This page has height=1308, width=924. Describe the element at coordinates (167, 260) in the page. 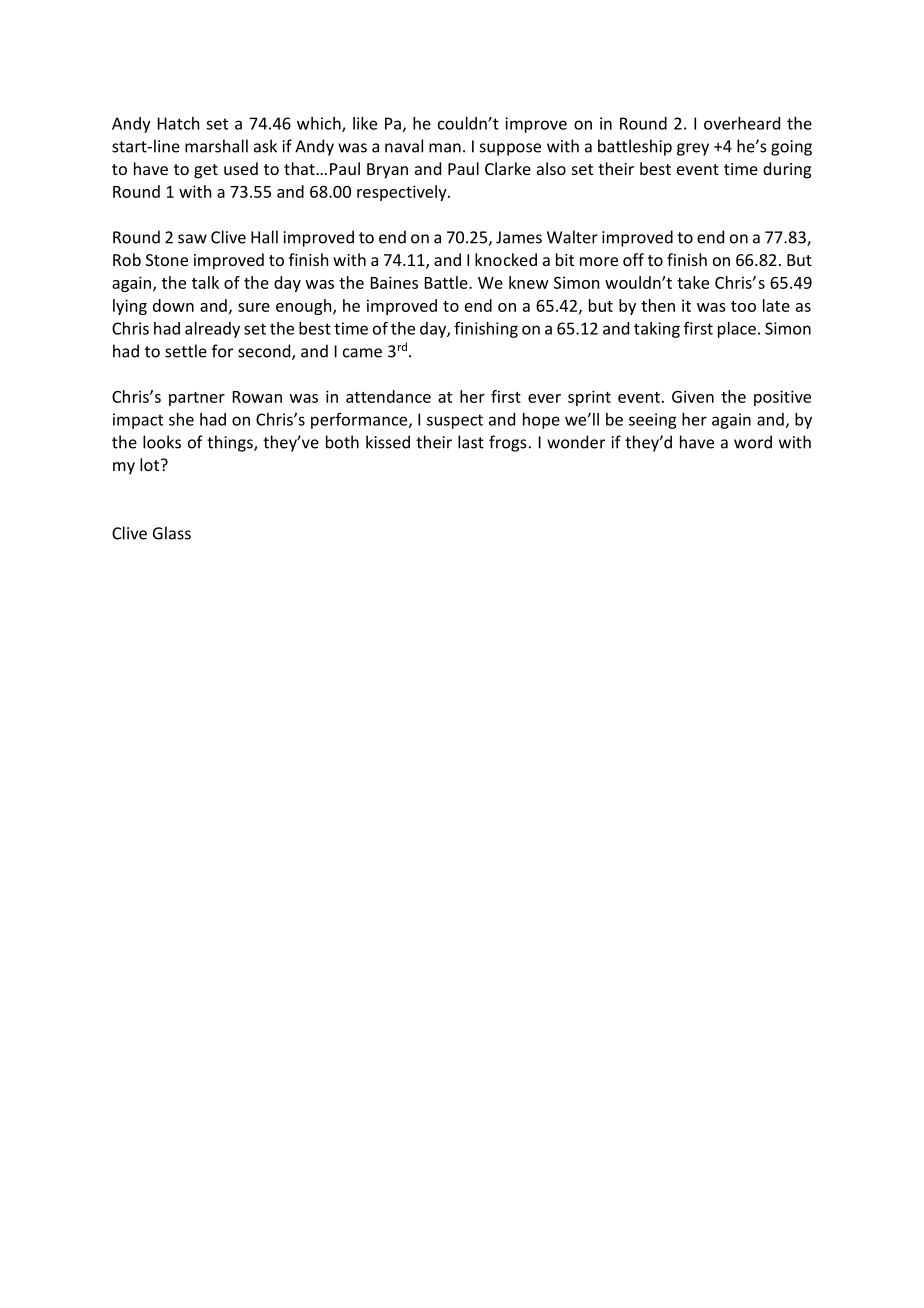

I see `Stone` at that location.
